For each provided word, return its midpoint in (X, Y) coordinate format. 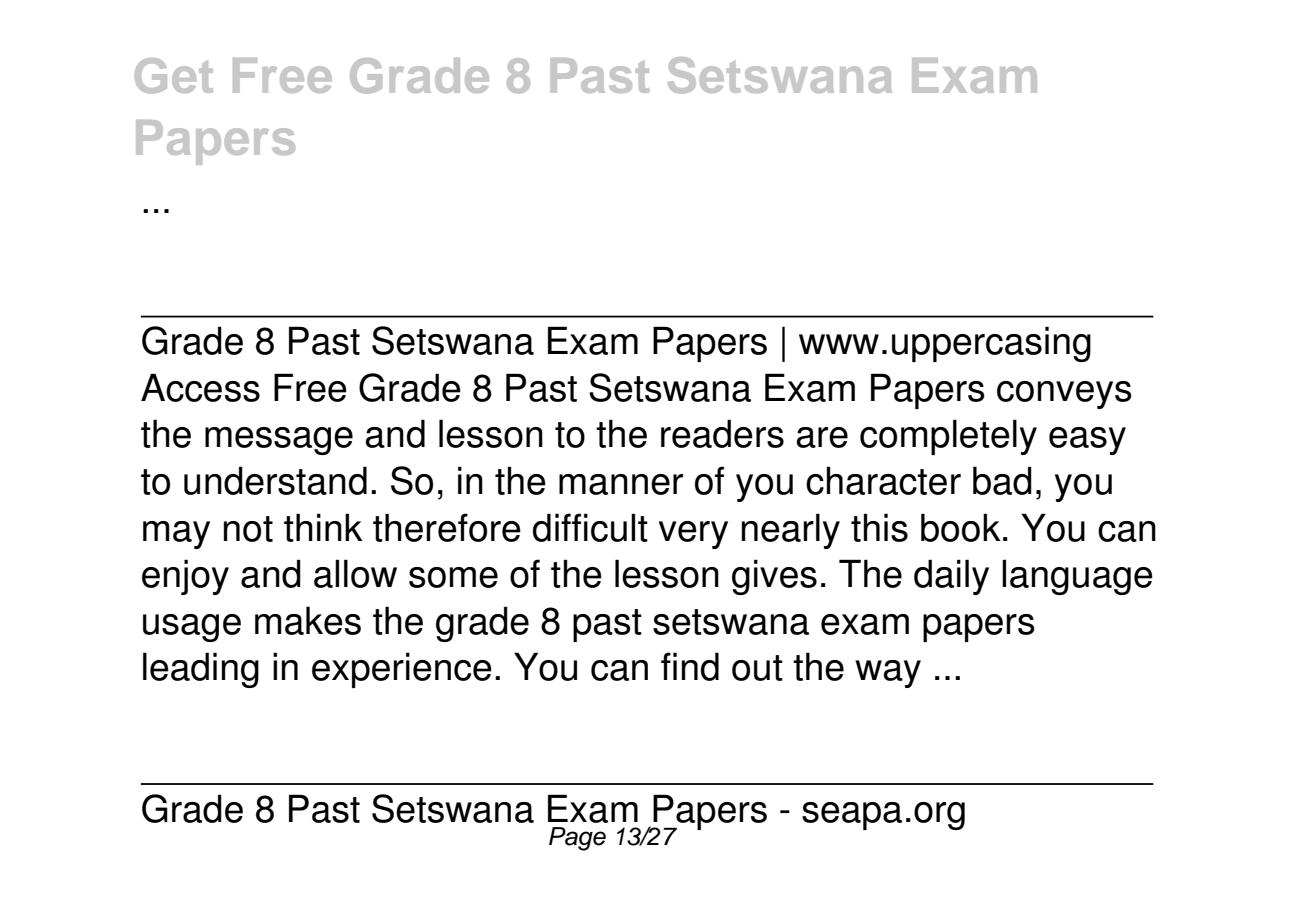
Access (200, 387)
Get (174, 76)
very (693, 535)
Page (577, 839)
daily (951, 577)
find (690, 666)
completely (948, 437)
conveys (1064, 395)
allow (355, 573)
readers (722, 433)
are (822, 437)
